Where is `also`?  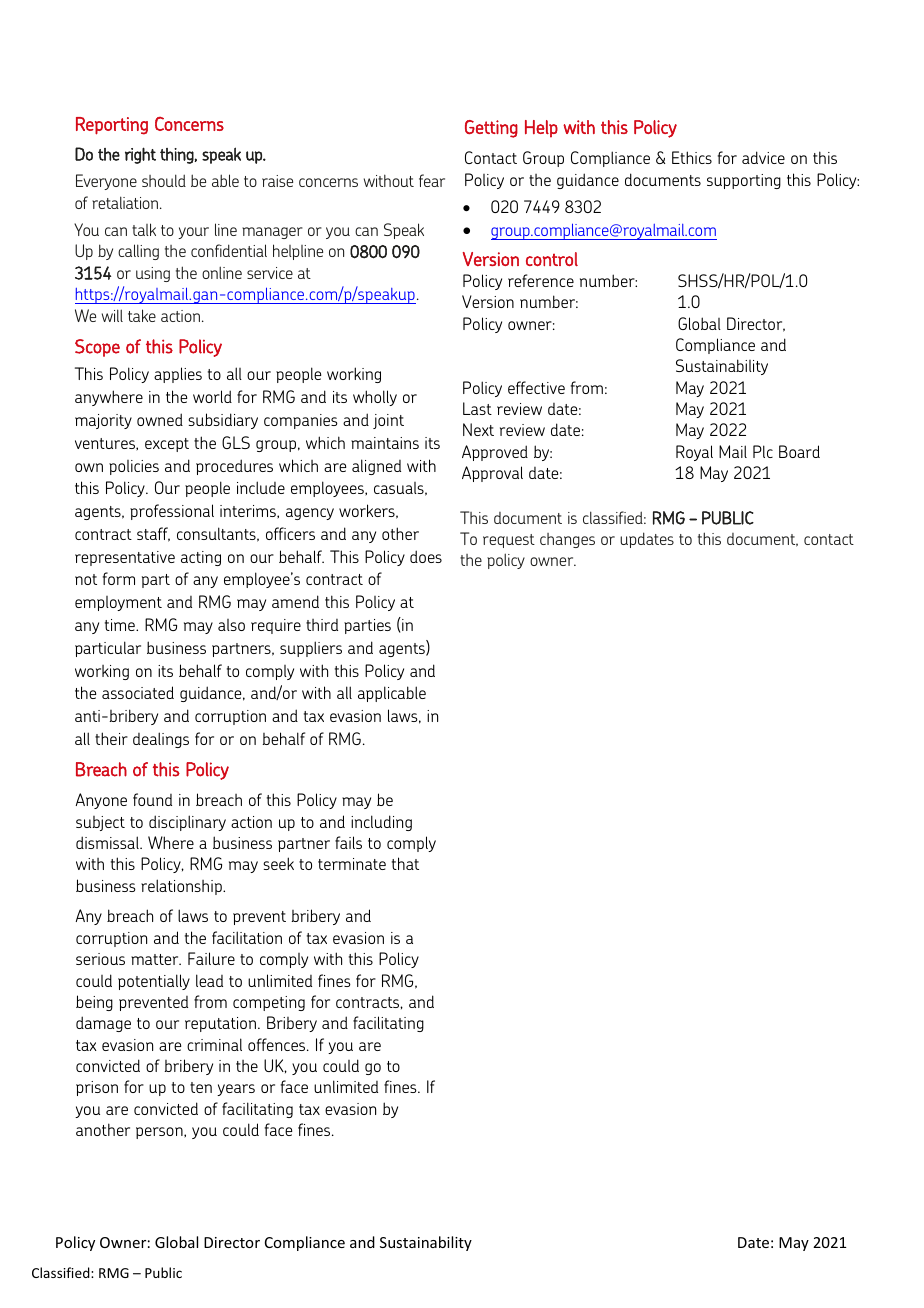
also is located at coordinates (231, 625).
